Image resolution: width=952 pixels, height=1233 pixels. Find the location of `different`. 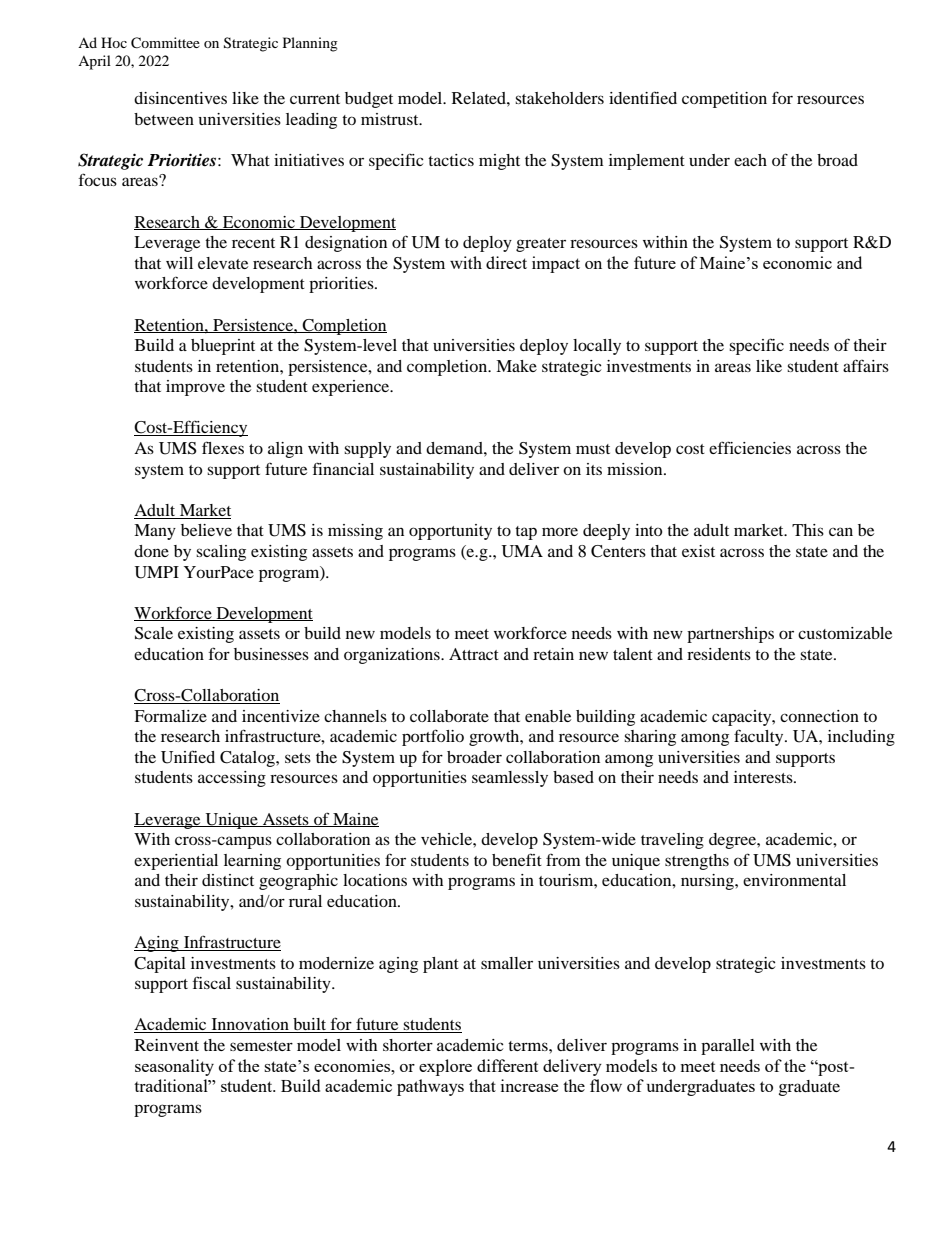

different is located at coordinates (507, 1065).
